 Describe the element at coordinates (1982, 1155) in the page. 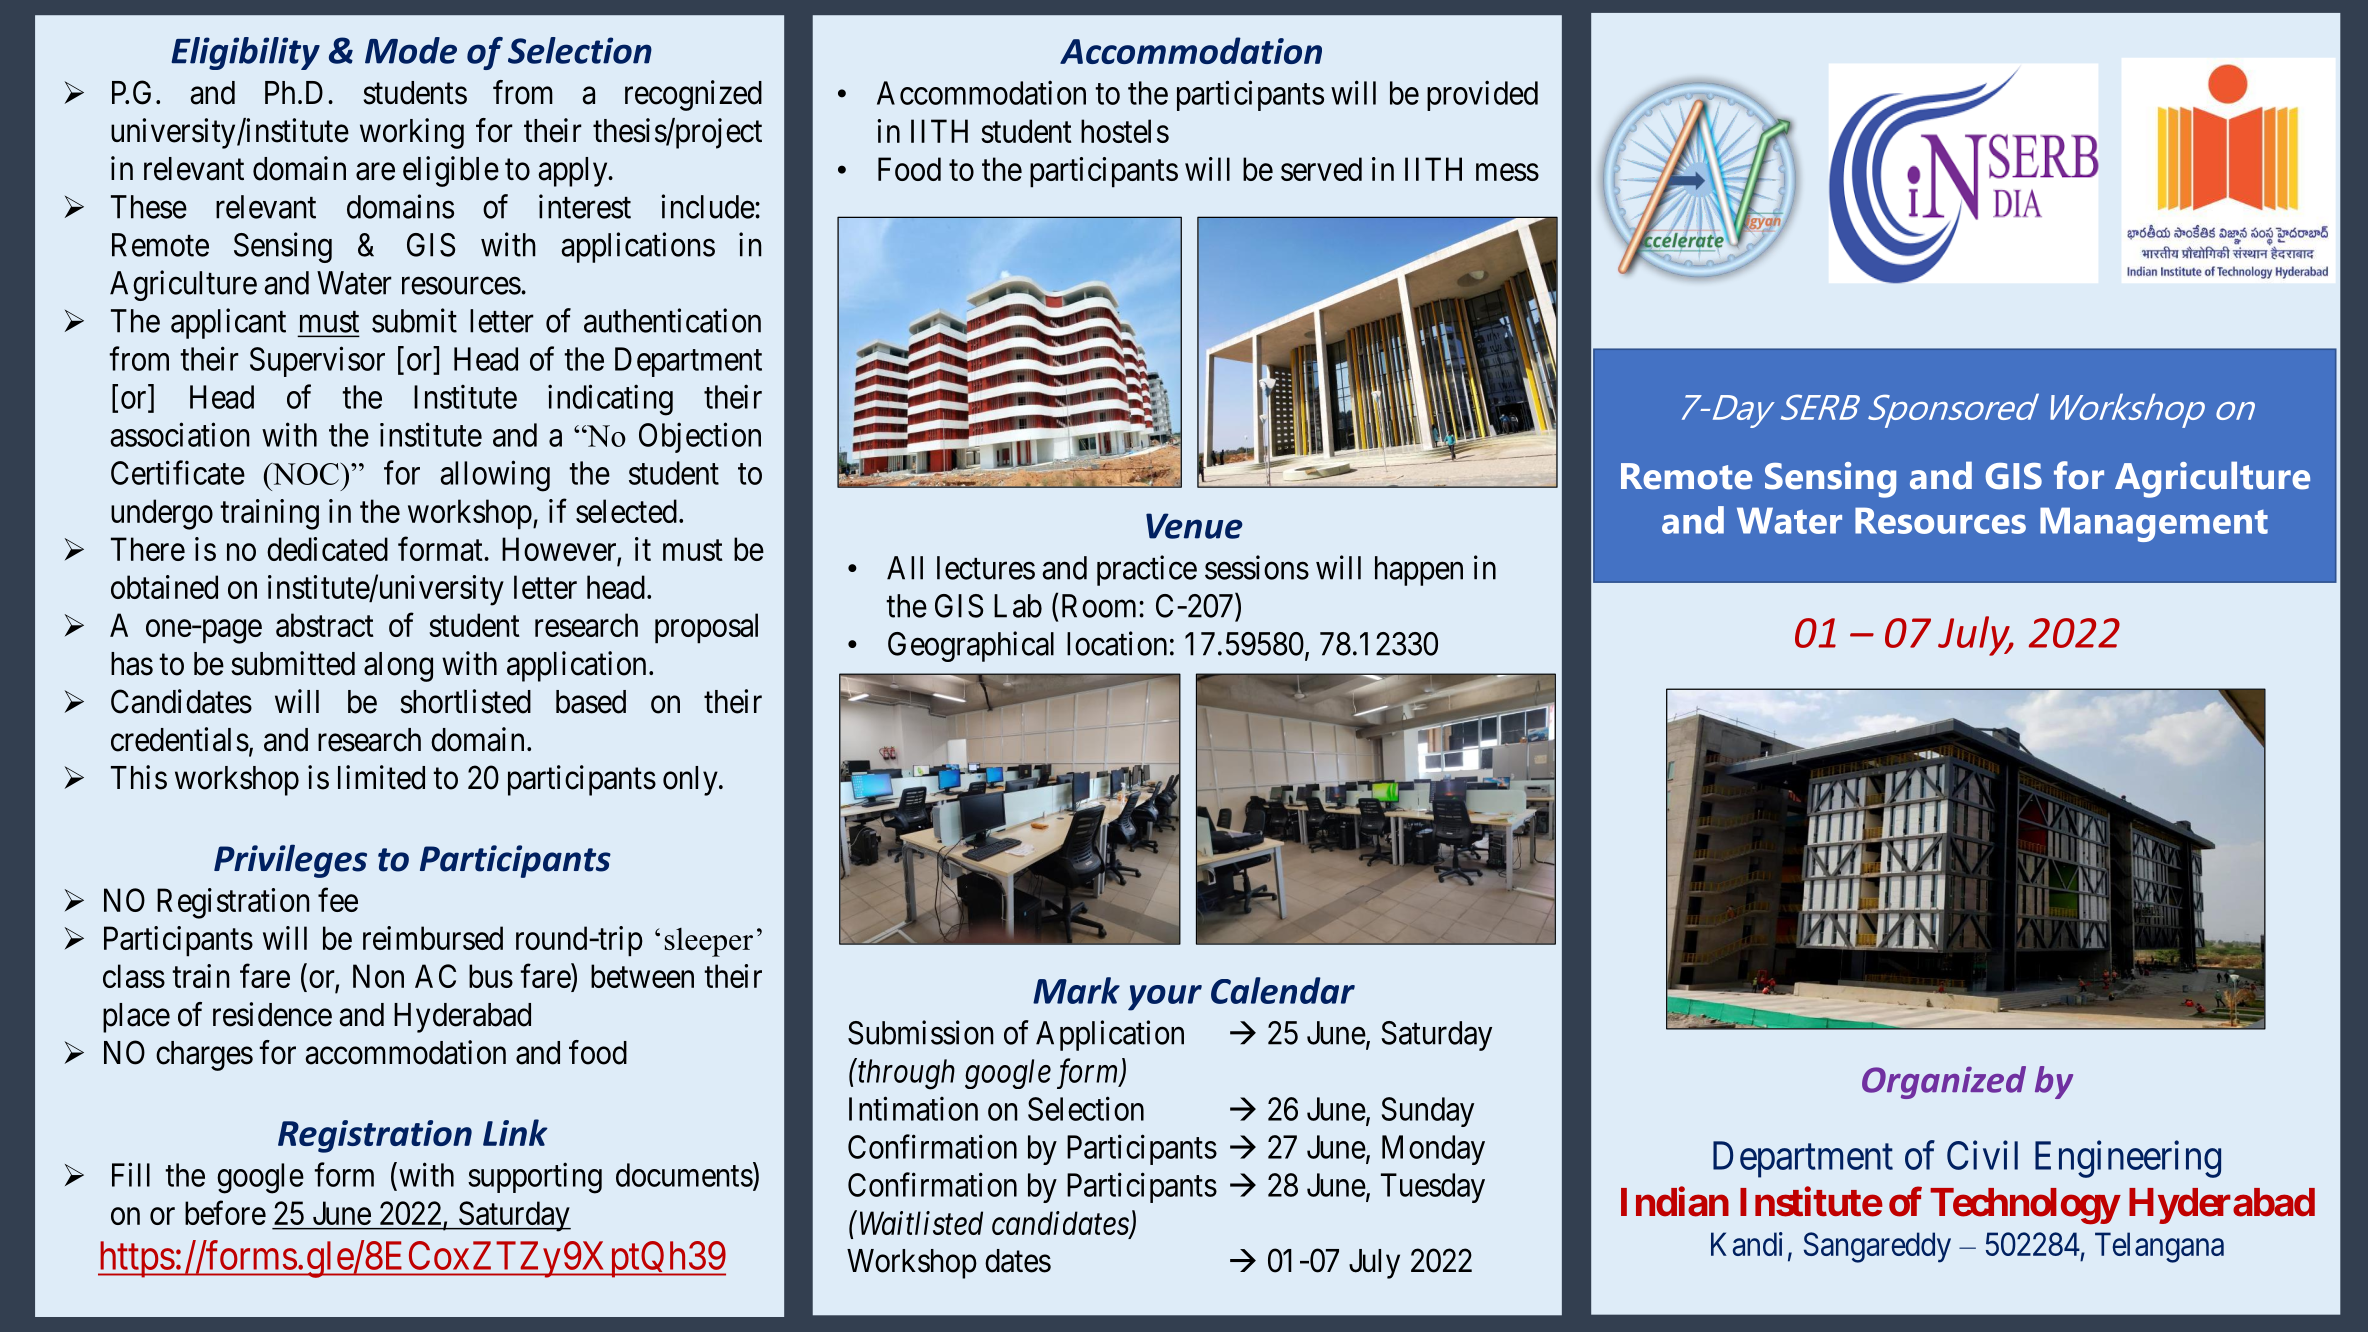

I see `Civil` at that location.
